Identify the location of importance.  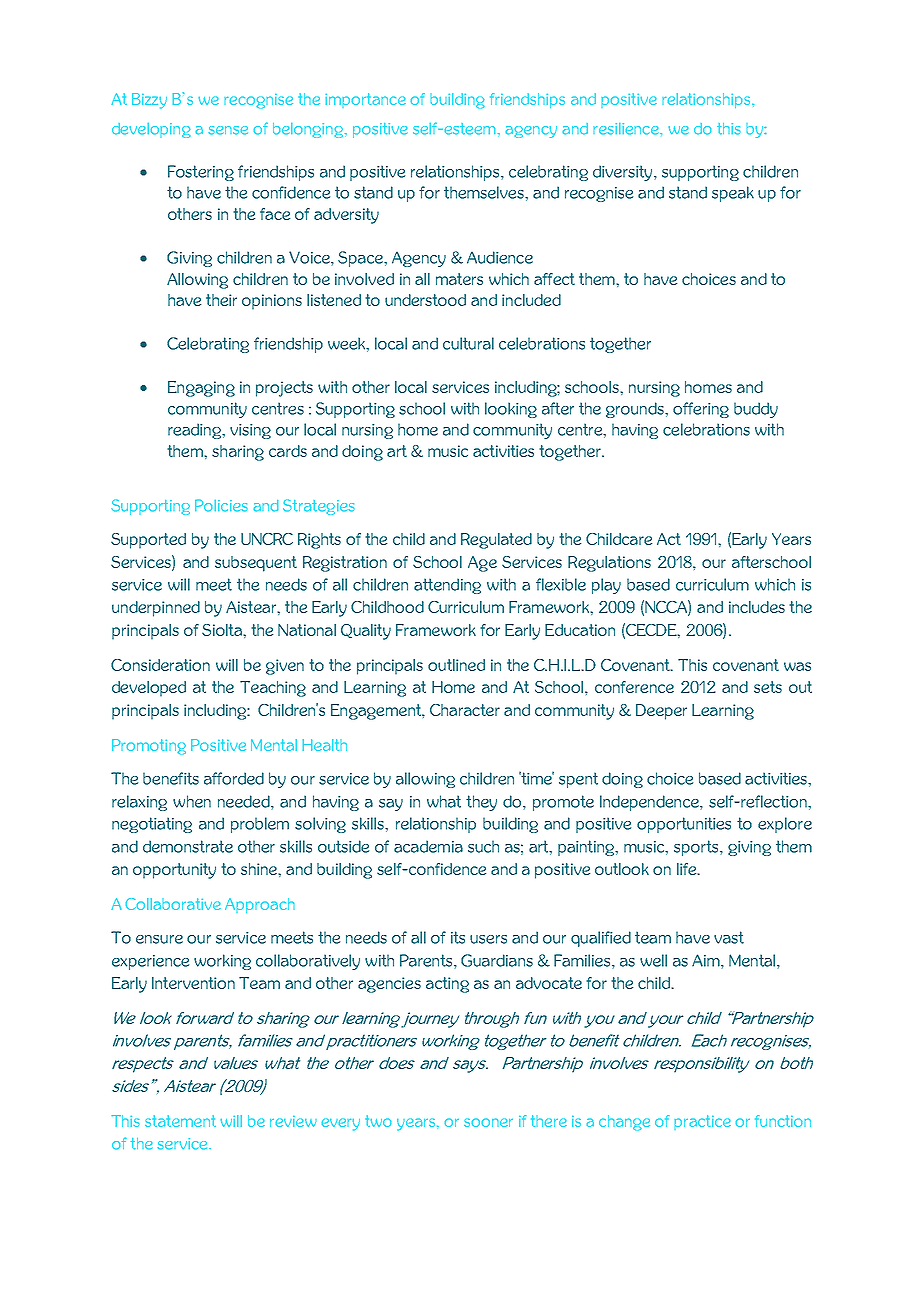
(365, 100).
